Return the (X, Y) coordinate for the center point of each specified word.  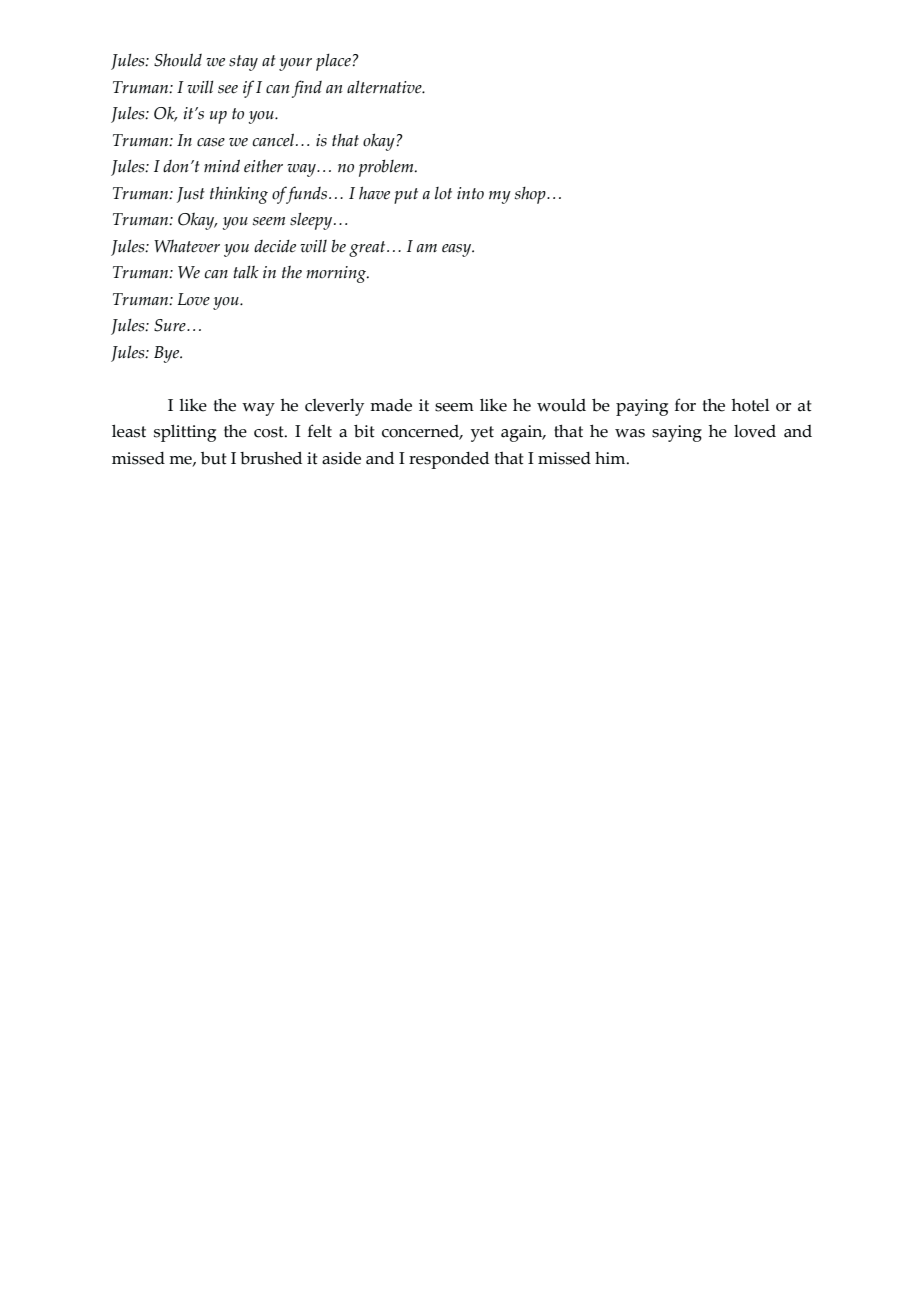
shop (531, 195)
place (334, 62)
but (214, 458)
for (685, 405)
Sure (171, 325)
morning (338, 274)
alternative (385, 87)
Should (178, 60)
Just (191, 195)
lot (443, 193)
